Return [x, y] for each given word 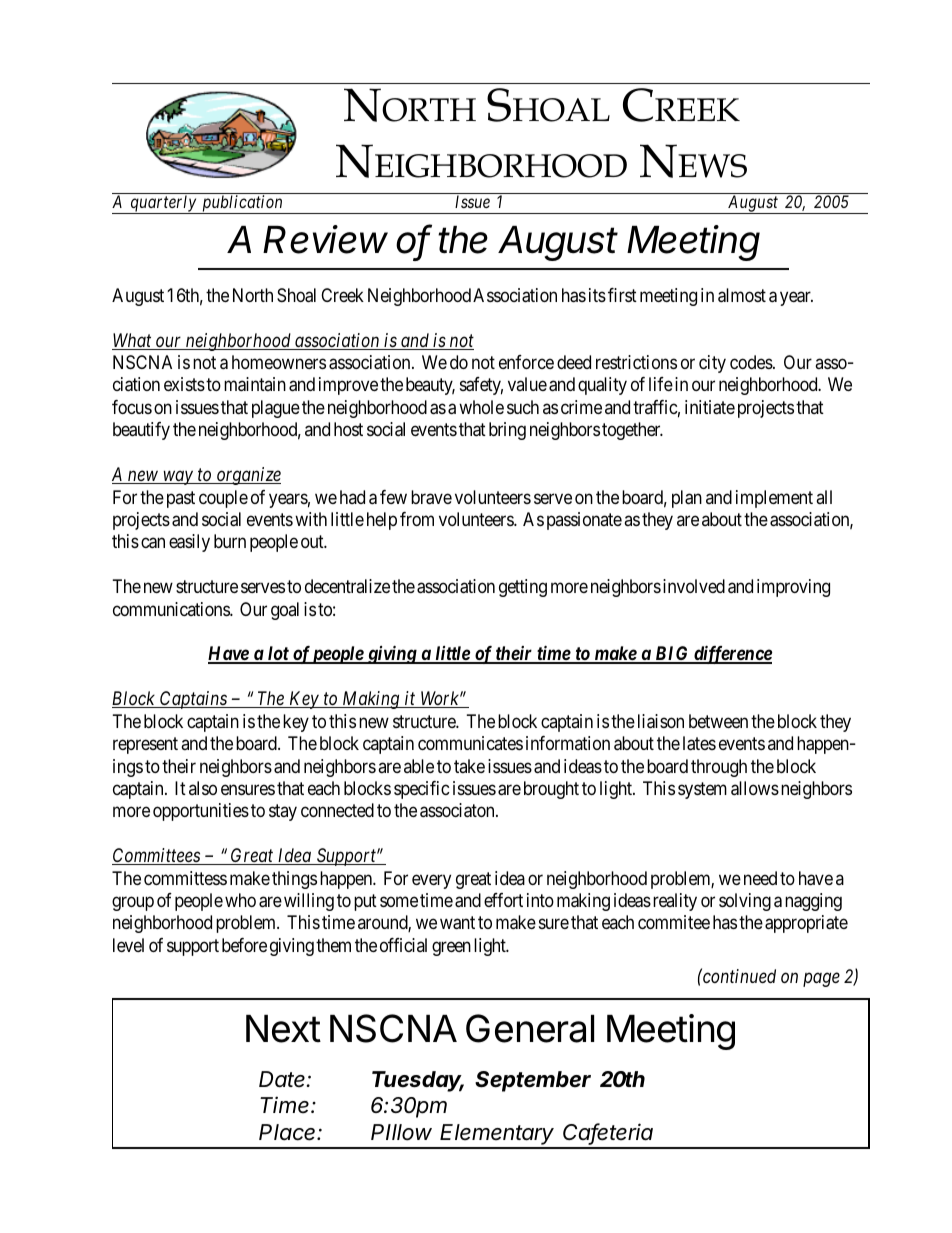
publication [242, 204]
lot [278, 655]
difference [731, 654]
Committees [157, 856]
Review [325, 239]
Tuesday [418, 1081]
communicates [470, 743]
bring [507, 431]
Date [283, 1079]
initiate [710, 407]
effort [503, 900]
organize [248, 476]
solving [745, 902]
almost [742, 295]
